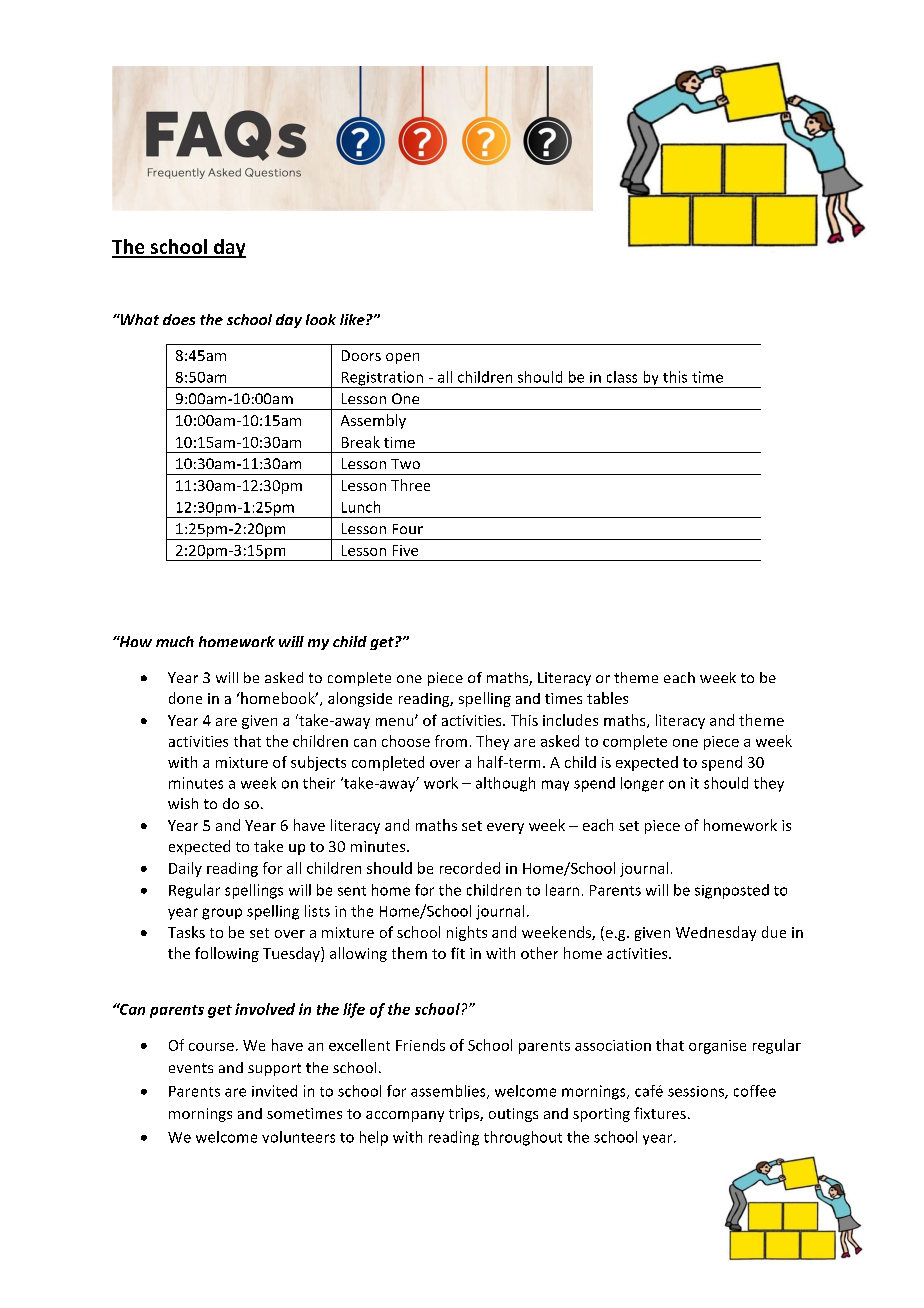 This document has width=924, height=1308. What do you see at coordinates (402, 358) in the document?
I see `open` at bounding box center [402, 358].
